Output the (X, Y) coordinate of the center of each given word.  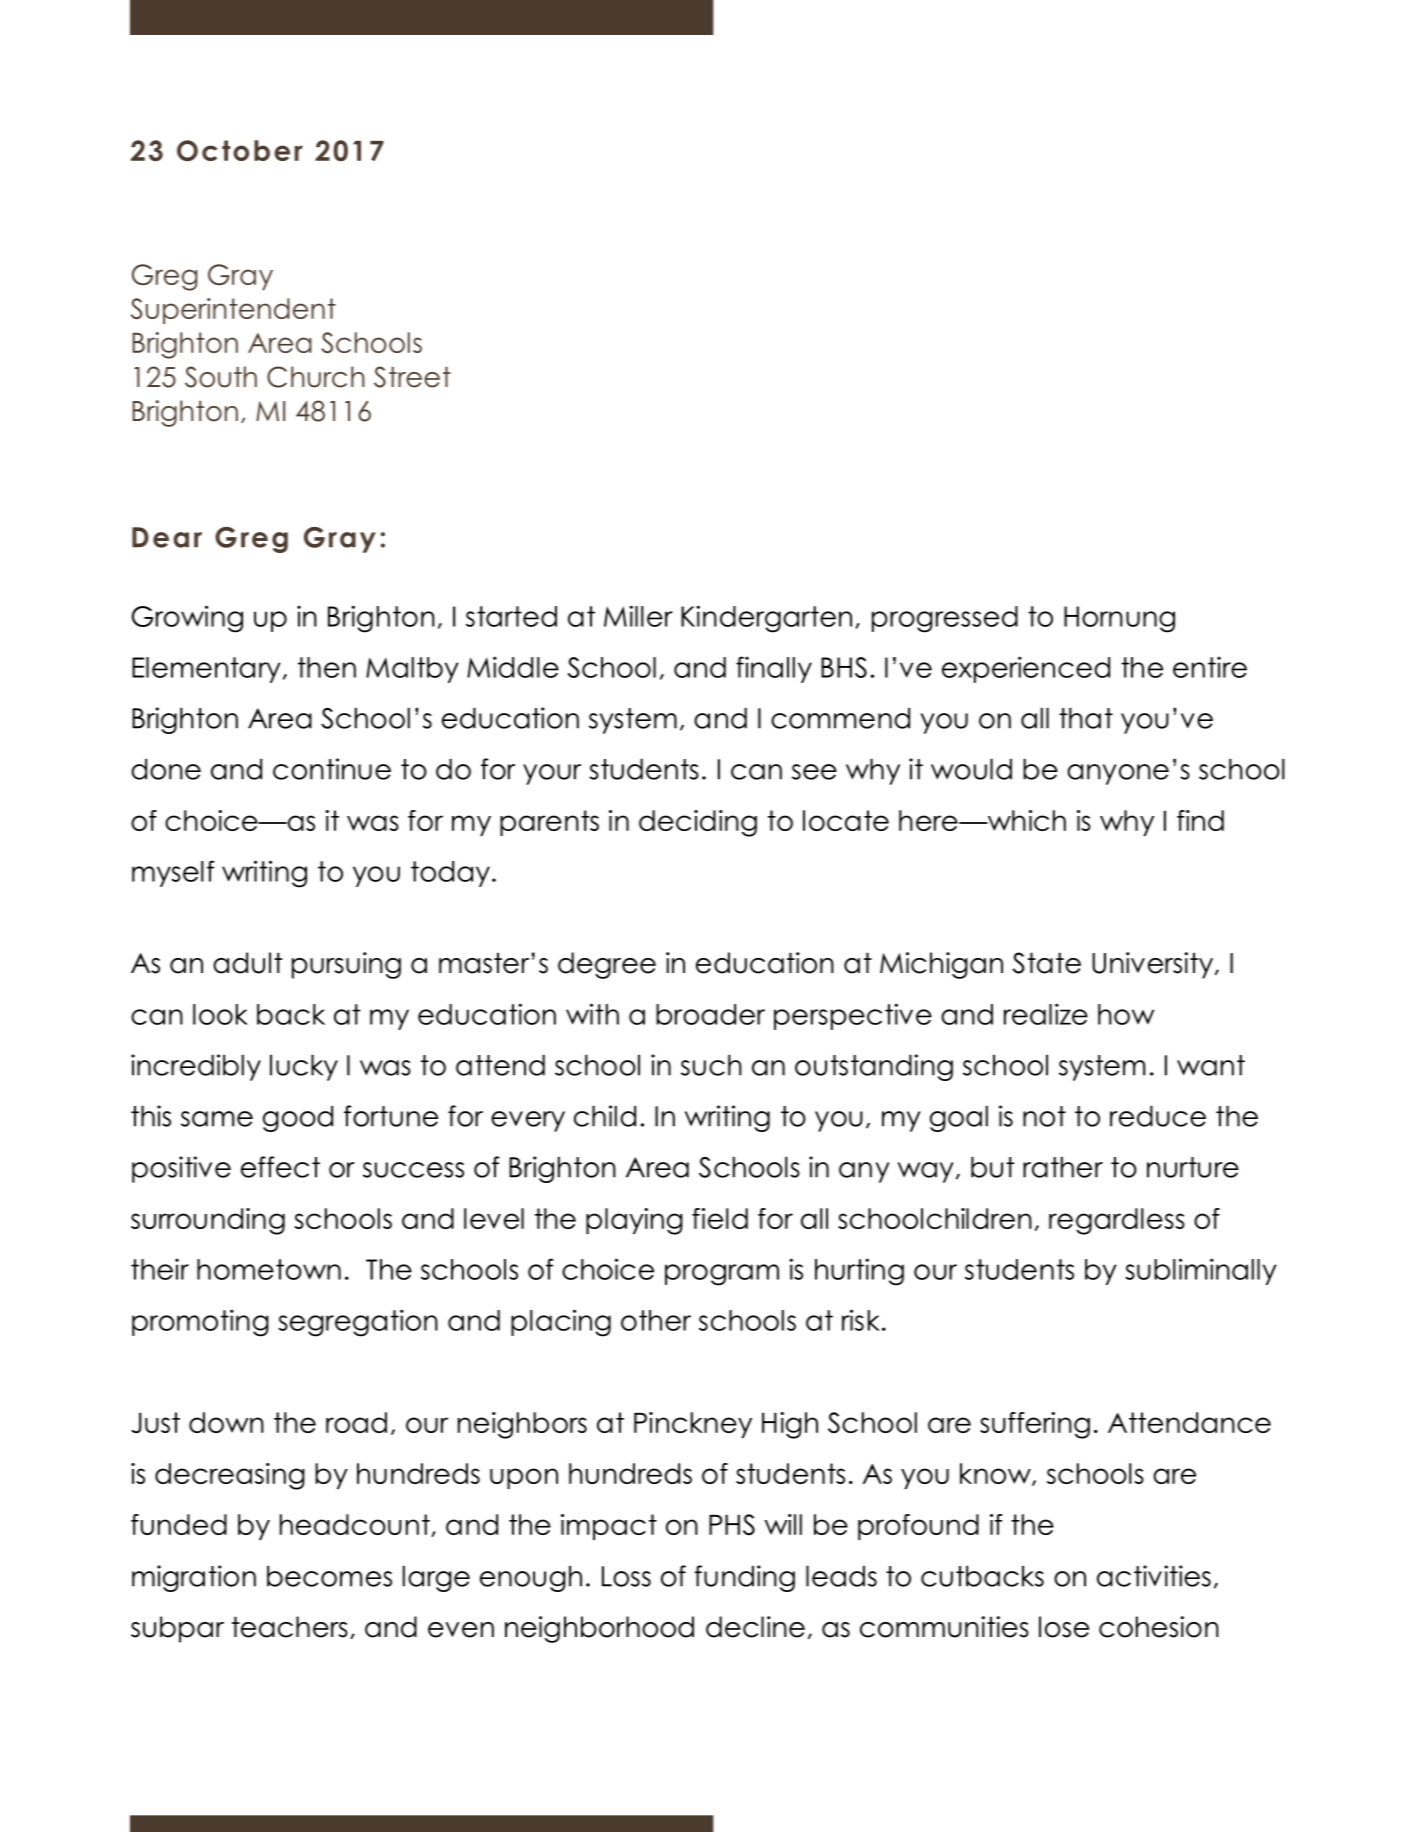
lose (1064, 1627)
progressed (945, 619)
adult (247, 963)
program (722, 1275)
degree (607, 965)
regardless (1117, 1221)
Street (412, 377)
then (327, 667)
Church (315, 377)
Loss (626, 1576)
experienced (1026, 669)
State (1047, 963)
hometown (269, 1269)
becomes (329, 1576)
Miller (638, 616)
